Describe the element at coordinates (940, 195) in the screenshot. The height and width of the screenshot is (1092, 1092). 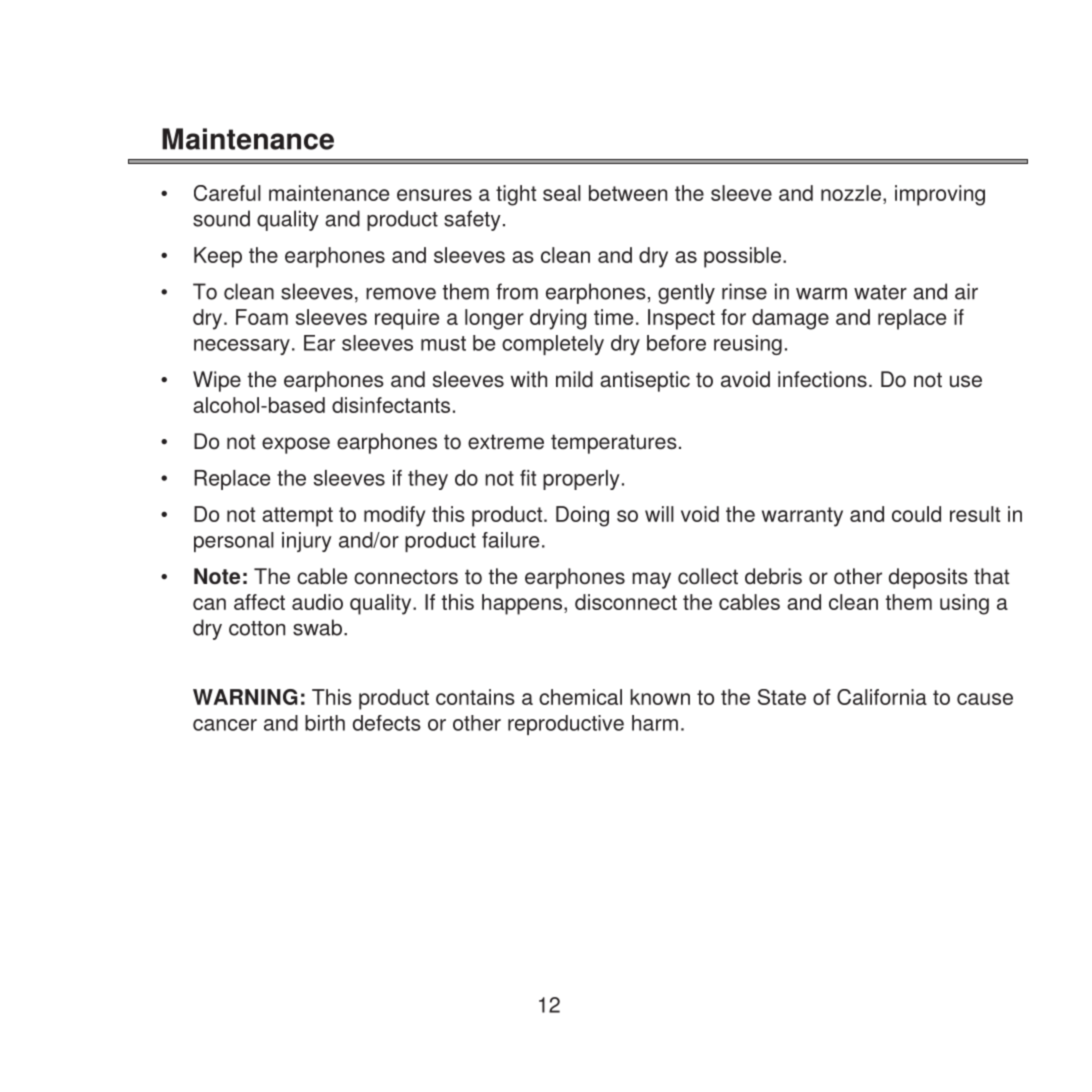
I see `improving` at that location.
